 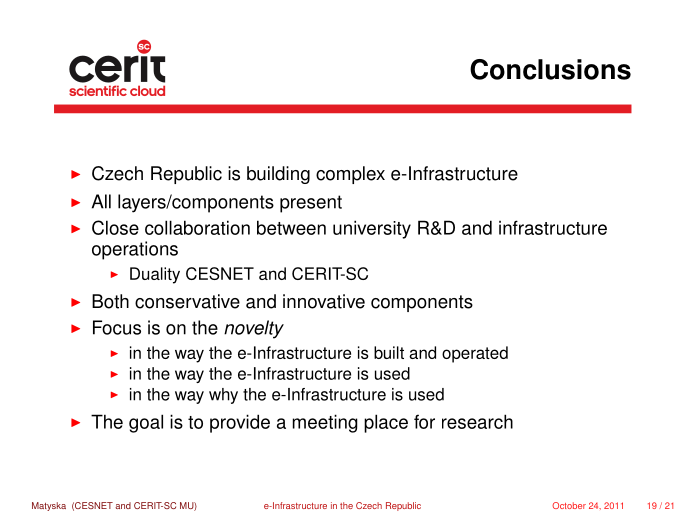 I want to click on innovative, so click(x=324, y=301).
